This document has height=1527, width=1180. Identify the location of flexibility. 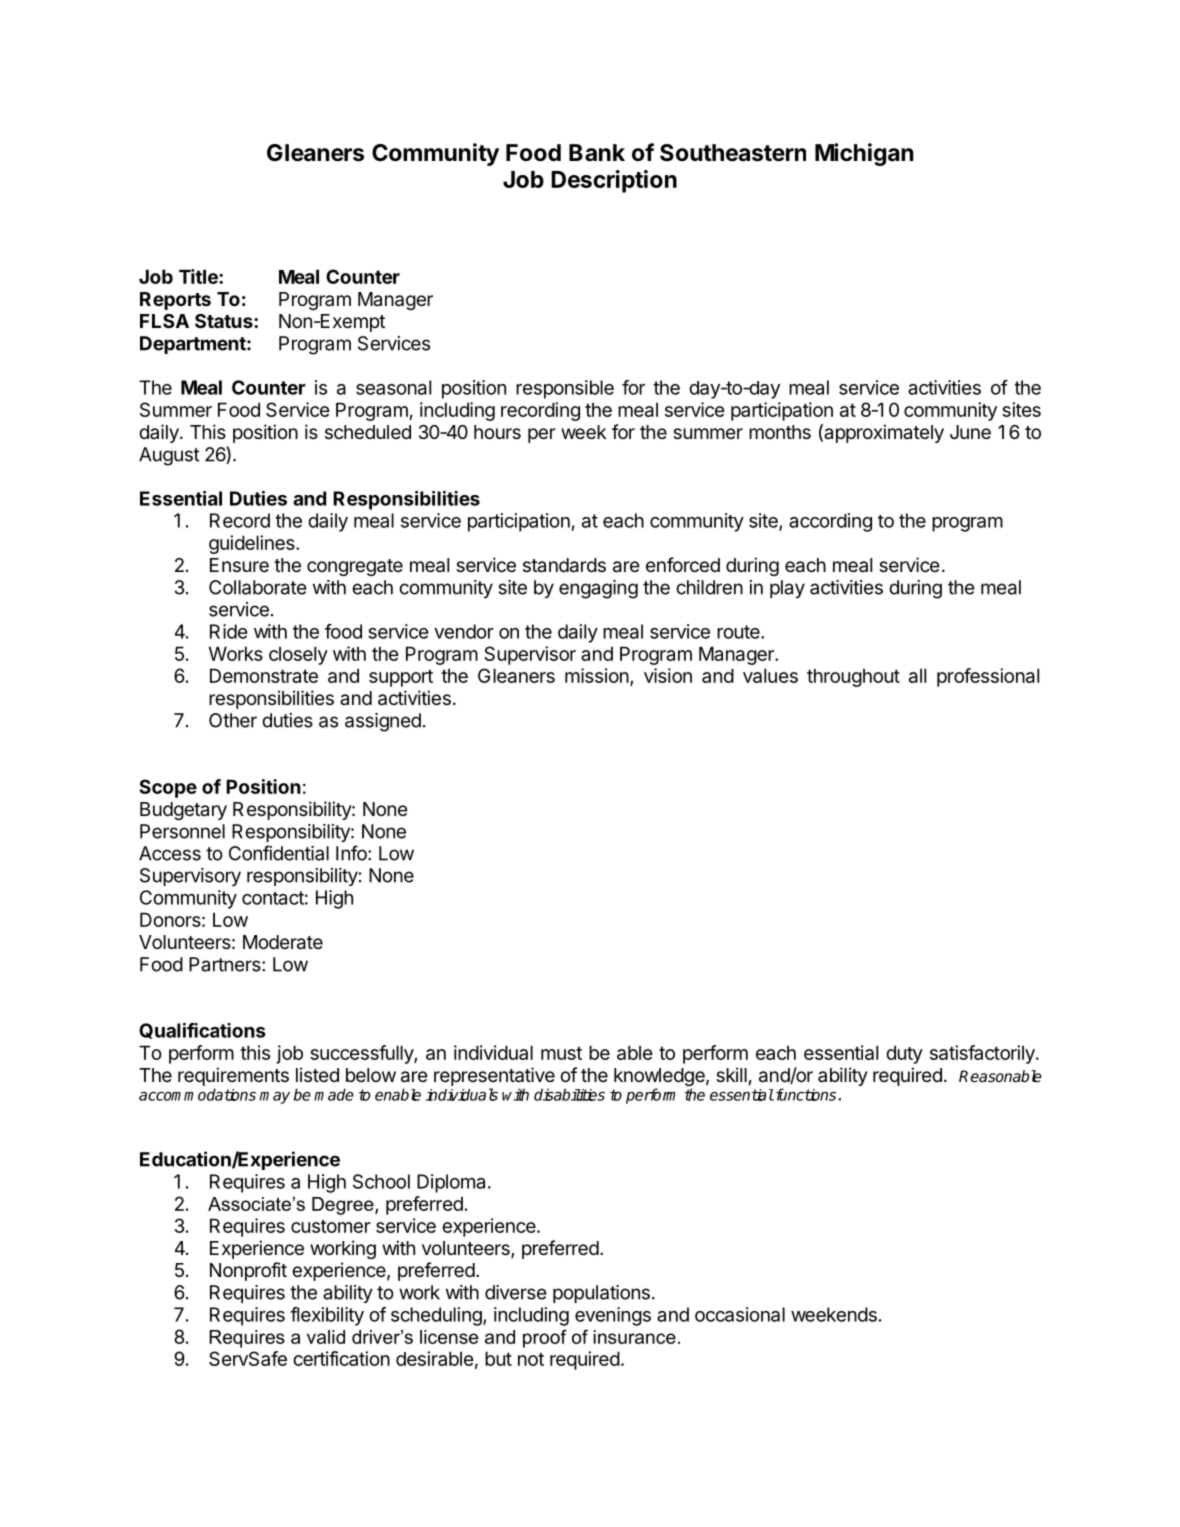
(327, 1316).
